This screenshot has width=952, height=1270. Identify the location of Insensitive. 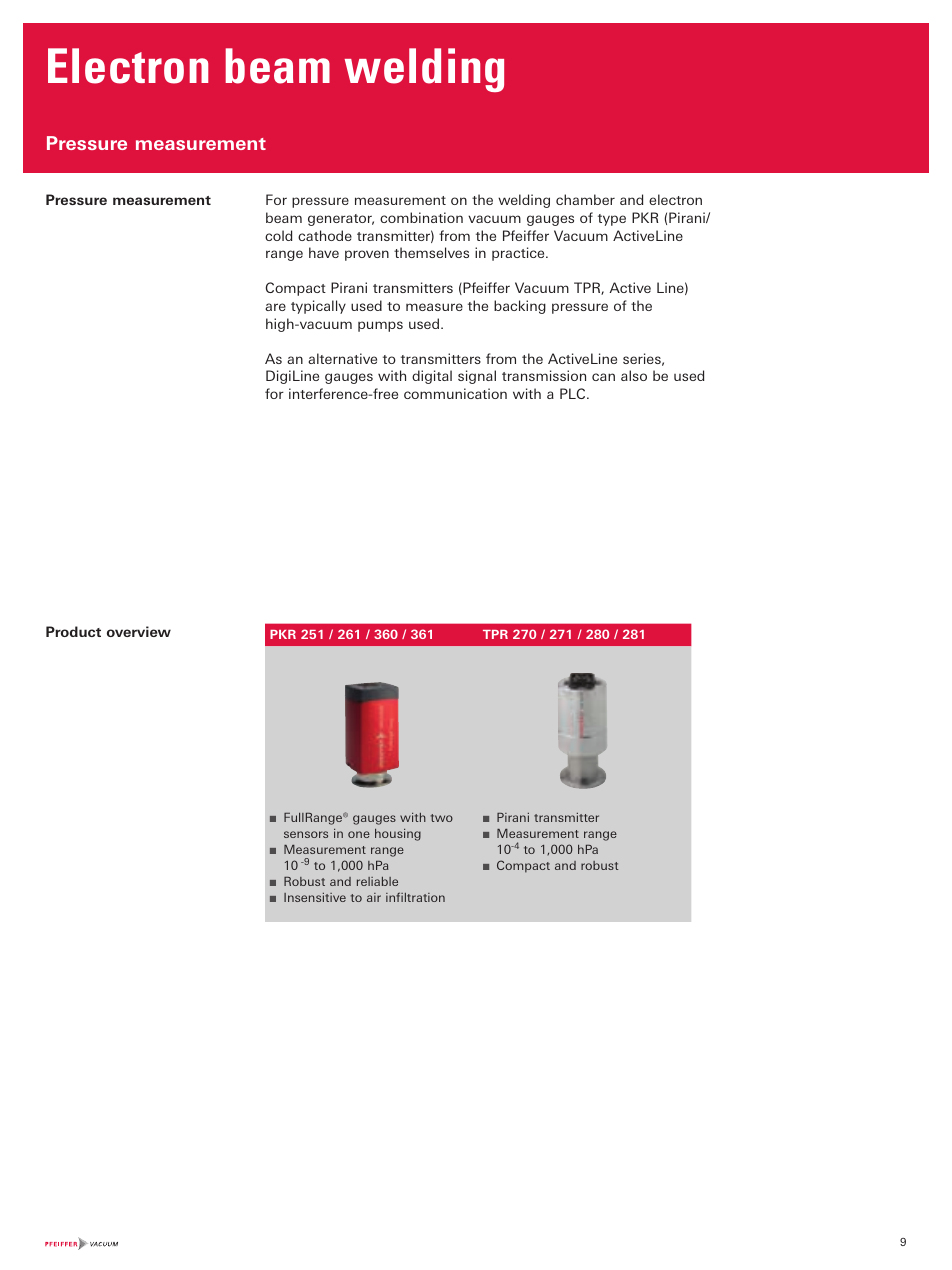
(315, 897).
